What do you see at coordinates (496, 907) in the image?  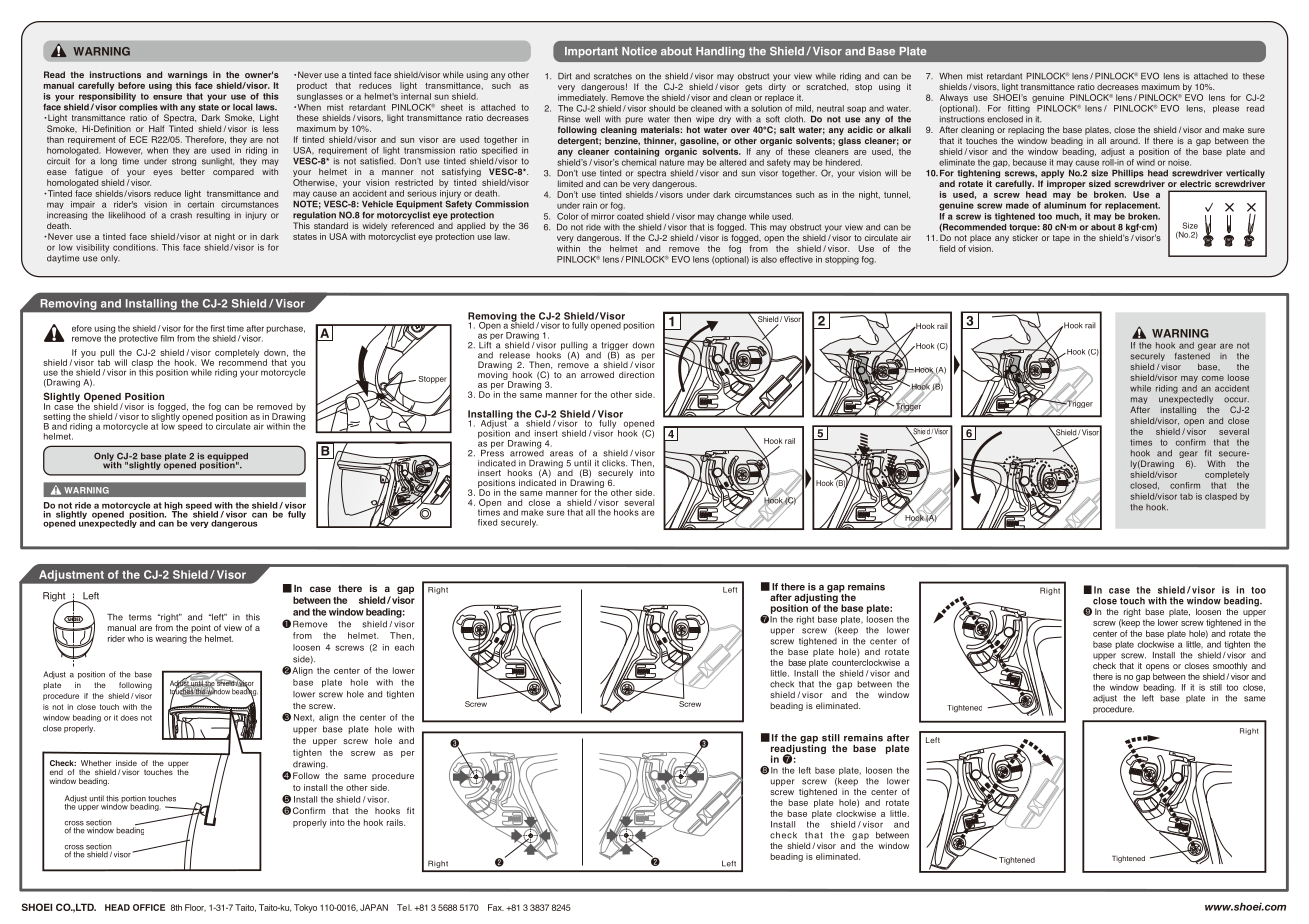 I see `Fax` at bounding box center [496, 907].
